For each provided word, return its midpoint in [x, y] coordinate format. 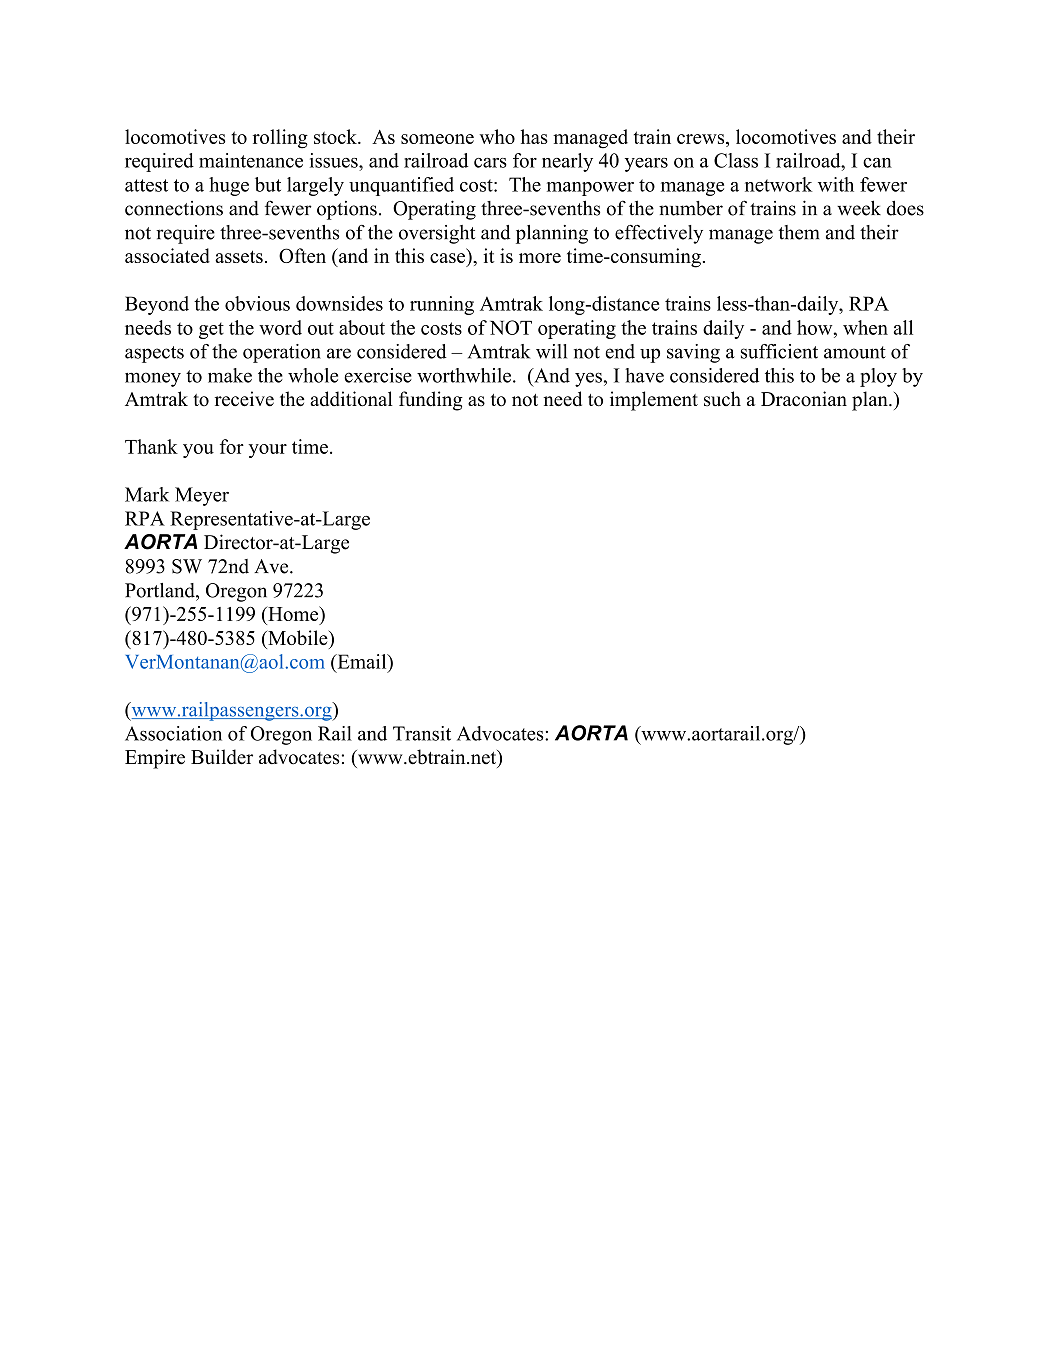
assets [239, 256]
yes [588, 379]
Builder [222, 757]
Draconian [804, 399]
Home [293, 615]
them [799, 232]
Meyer [202, 496]
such [722, 398]
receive [244, 399]
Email [362, 661]
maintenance [251, 160]
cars [490, 163]
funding [431, 401]
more [540, 258]
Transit [422, 733]
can [877, 163]
